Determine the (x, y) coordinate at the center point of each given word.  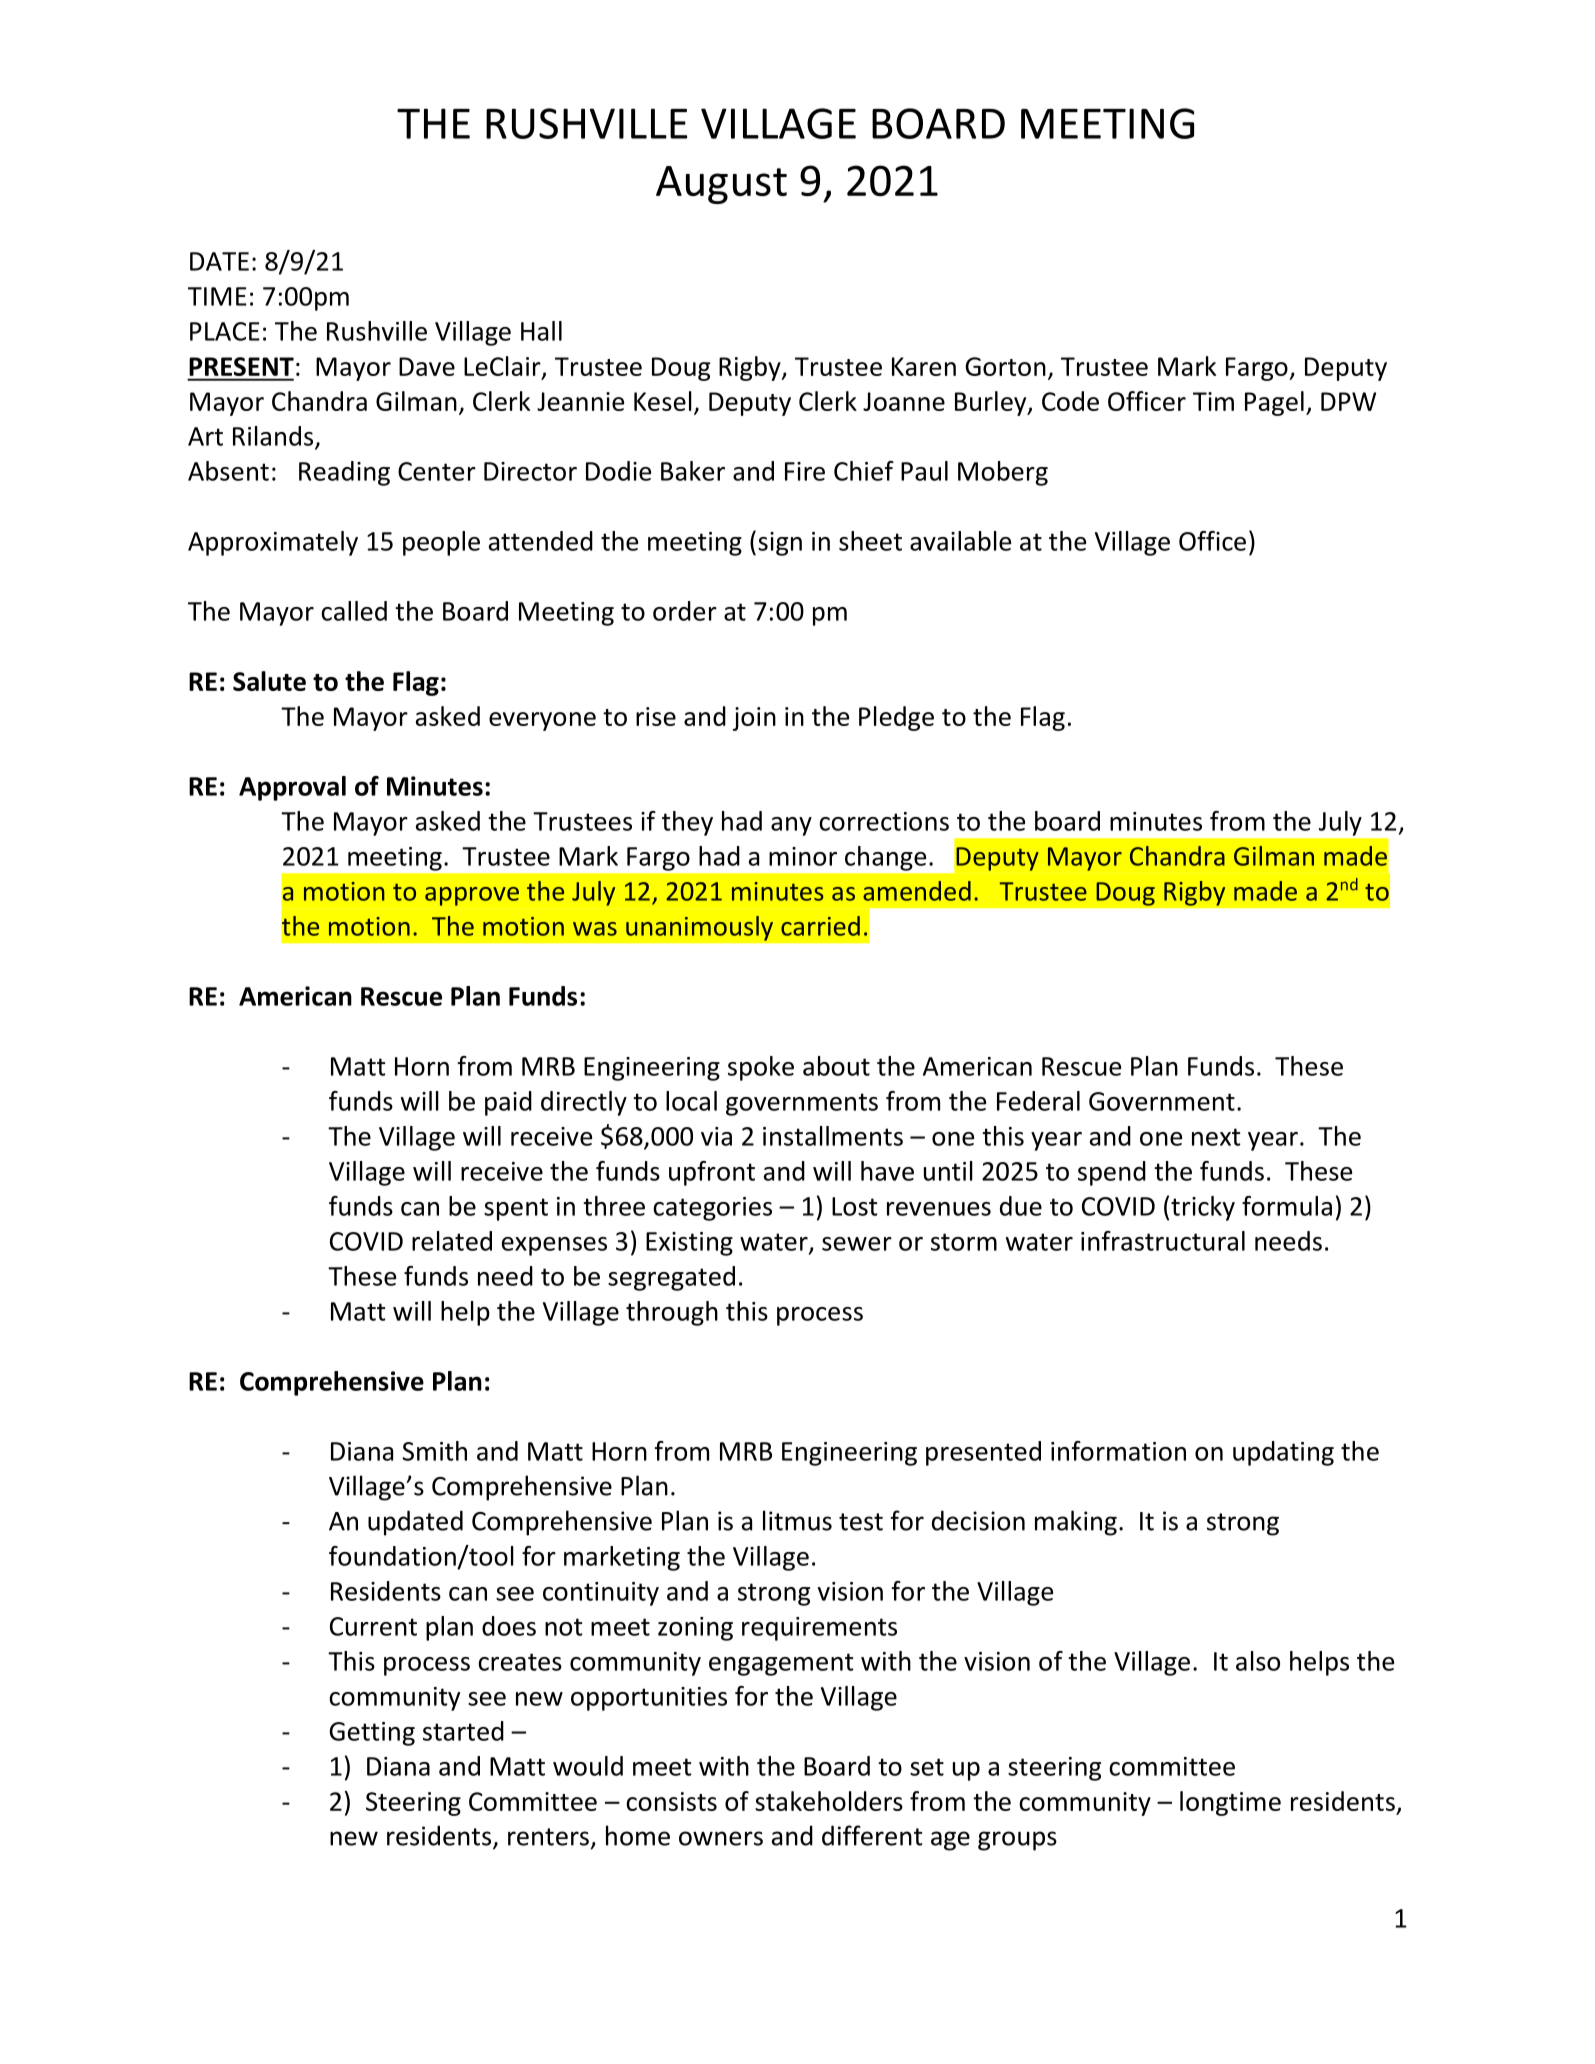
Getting (372, 1734)
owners (721, 1838)
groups (1017, 1841)
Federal (1038, 1101)
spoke (761, 1068)
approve (472, 896)
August (721, 185)
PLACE (225, 331)
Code (1070, 401)
